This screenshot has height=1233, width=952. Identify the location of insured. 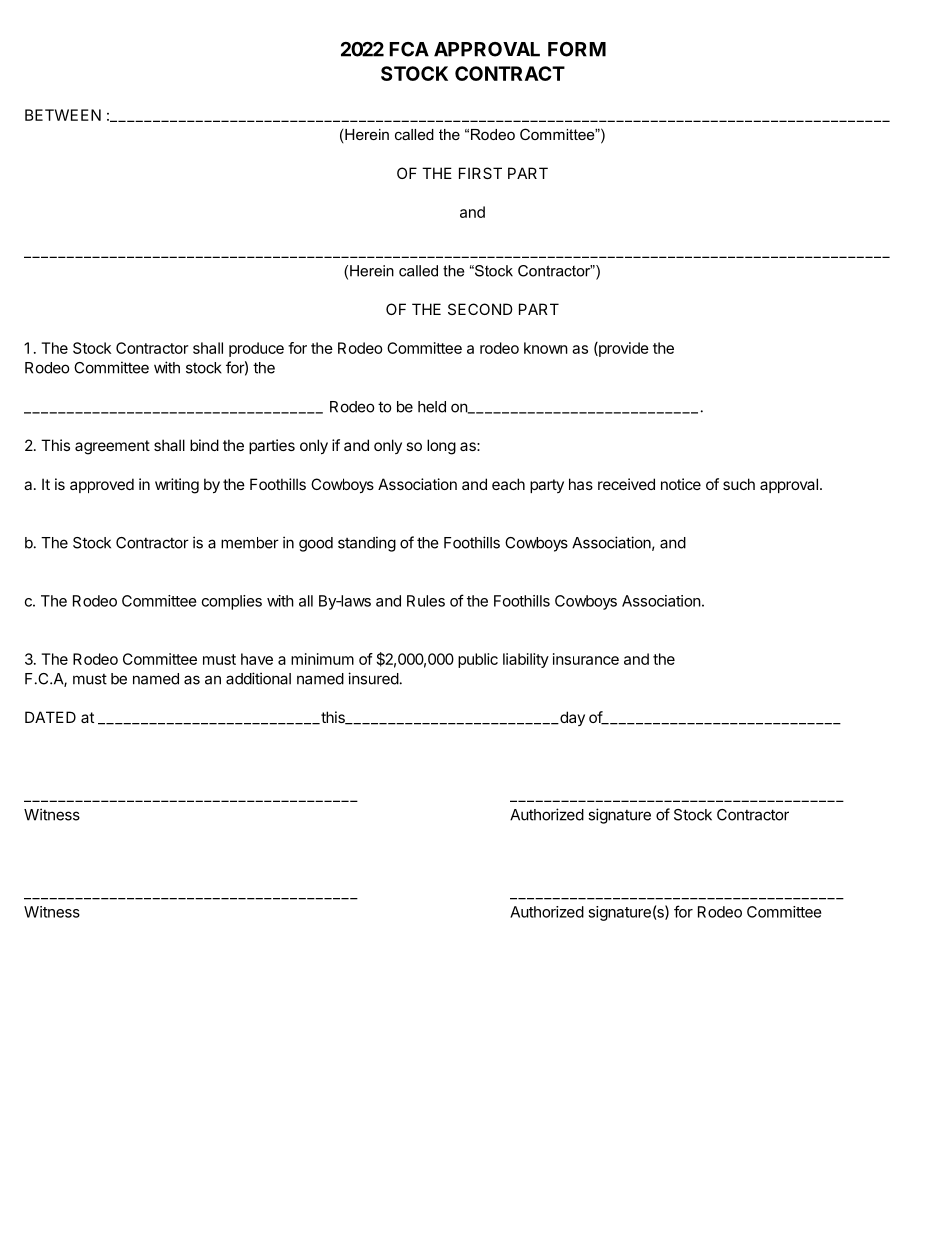
(373, 678).
